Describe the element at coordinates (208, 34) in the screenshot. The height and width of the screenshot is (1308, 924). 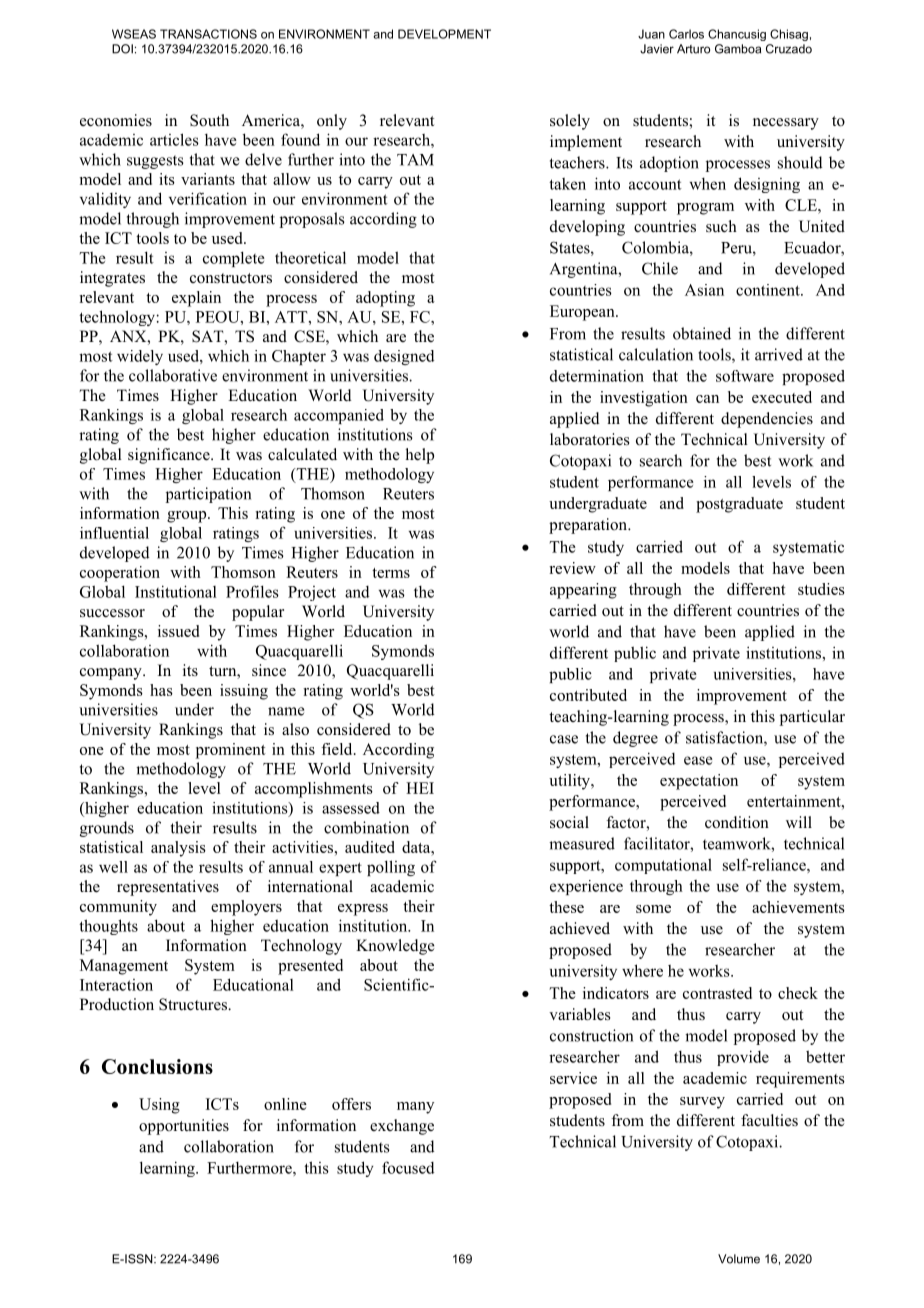
I see `TRANSACTIONS` at that location.
